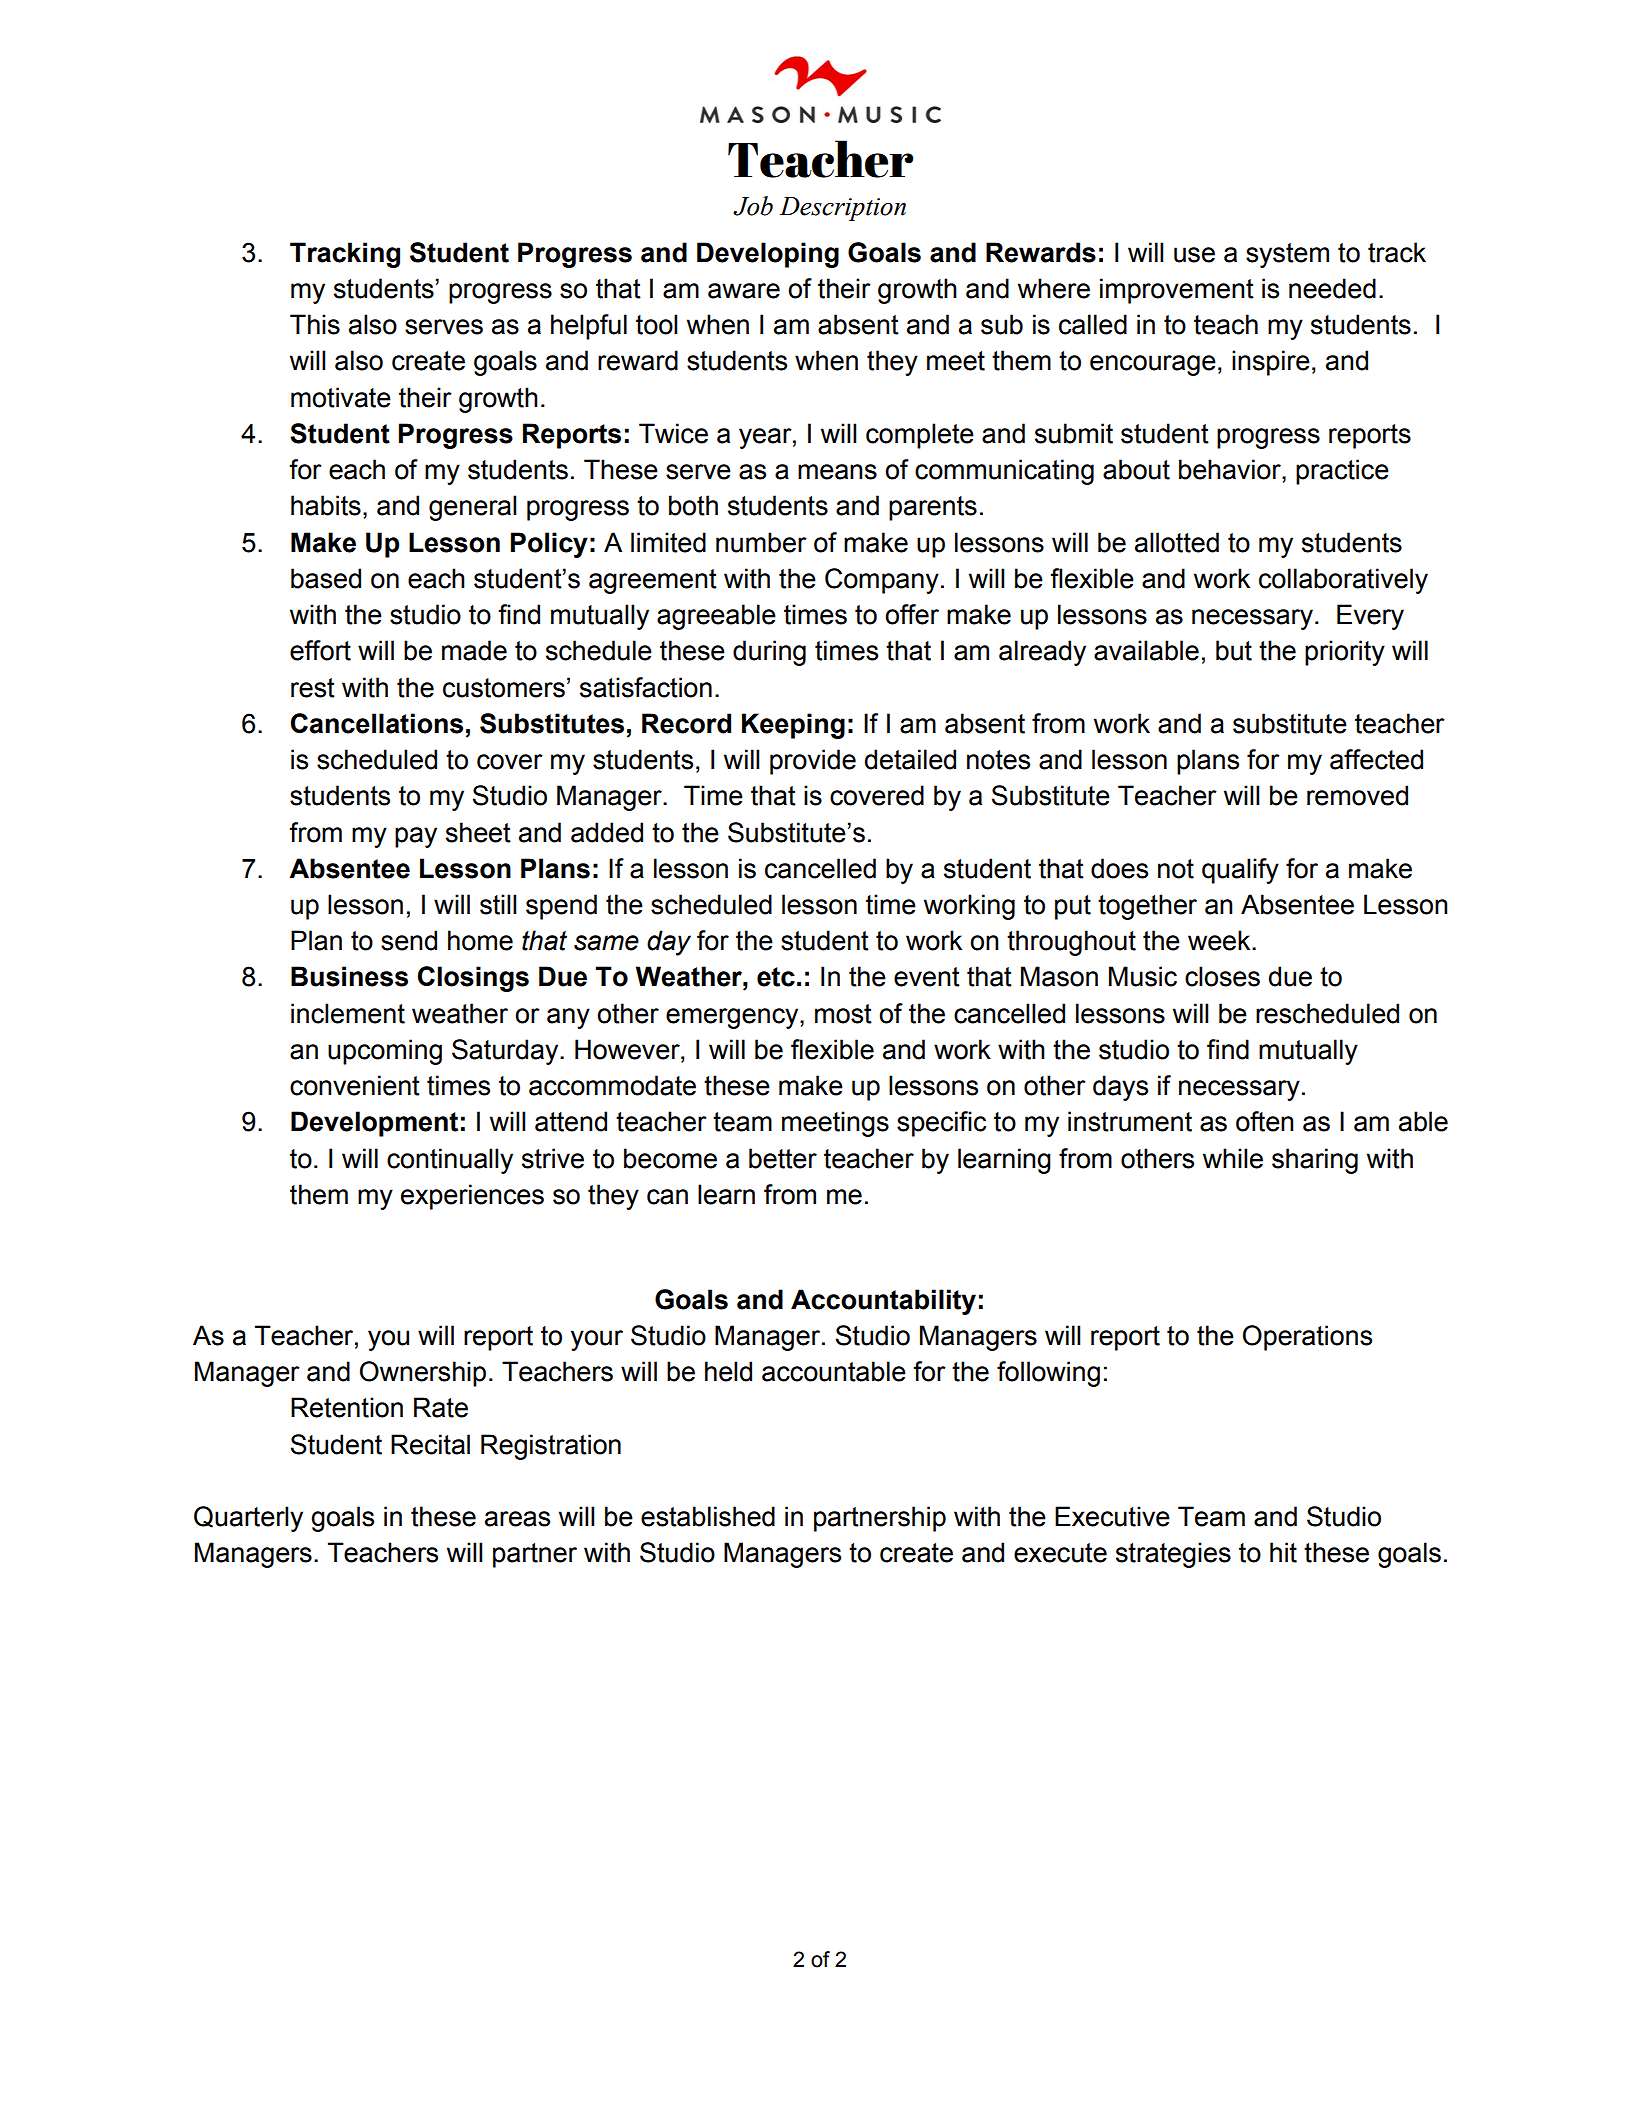 Image resolution: width=1643 pixels, height=2126 pixels. What do you see at coordinates (768, 255) in the document?
I see `Developing` at bounding box center [768, 255].
